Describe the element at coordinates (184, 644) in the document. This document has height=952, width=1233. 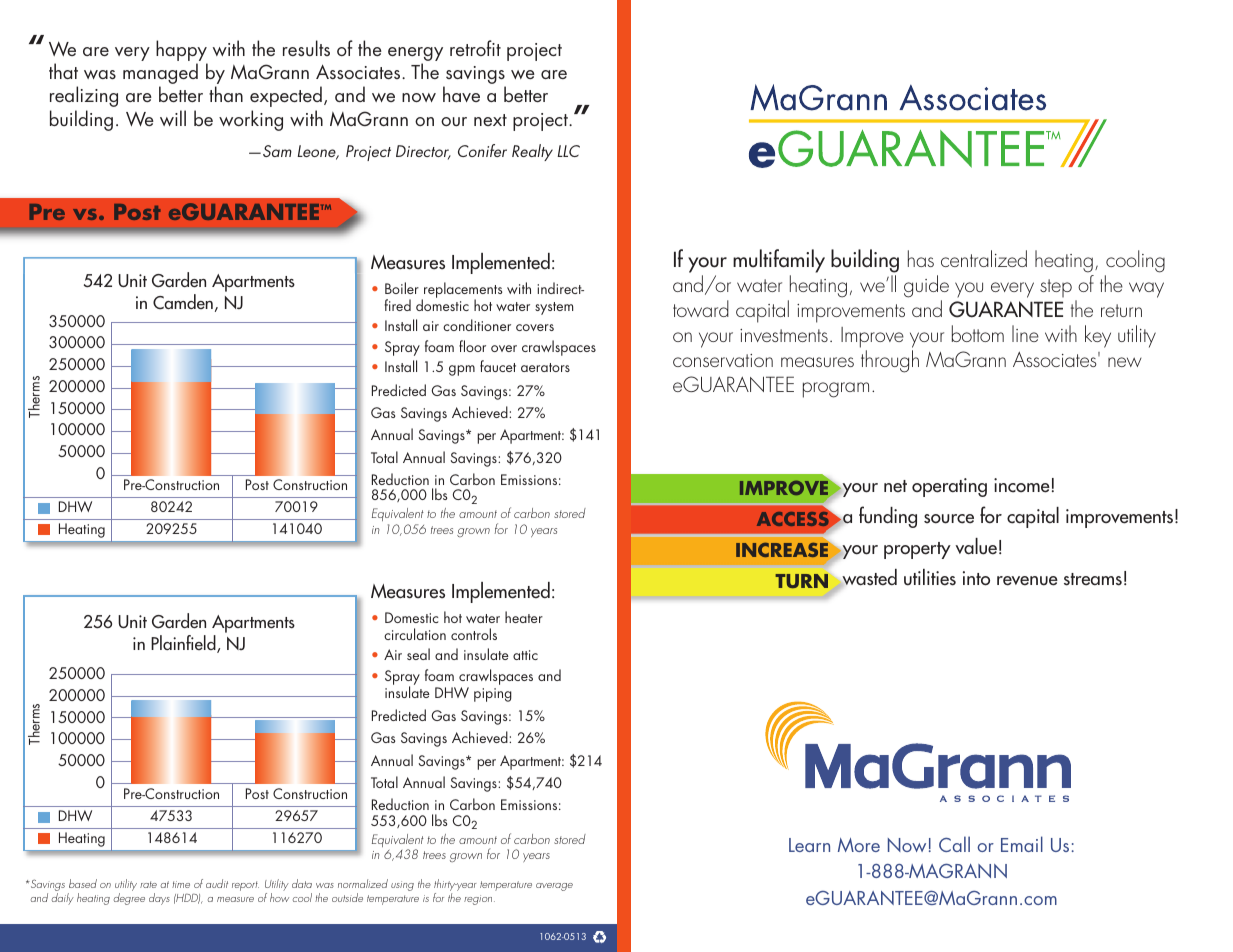
I see `Plainfield` at that location.
